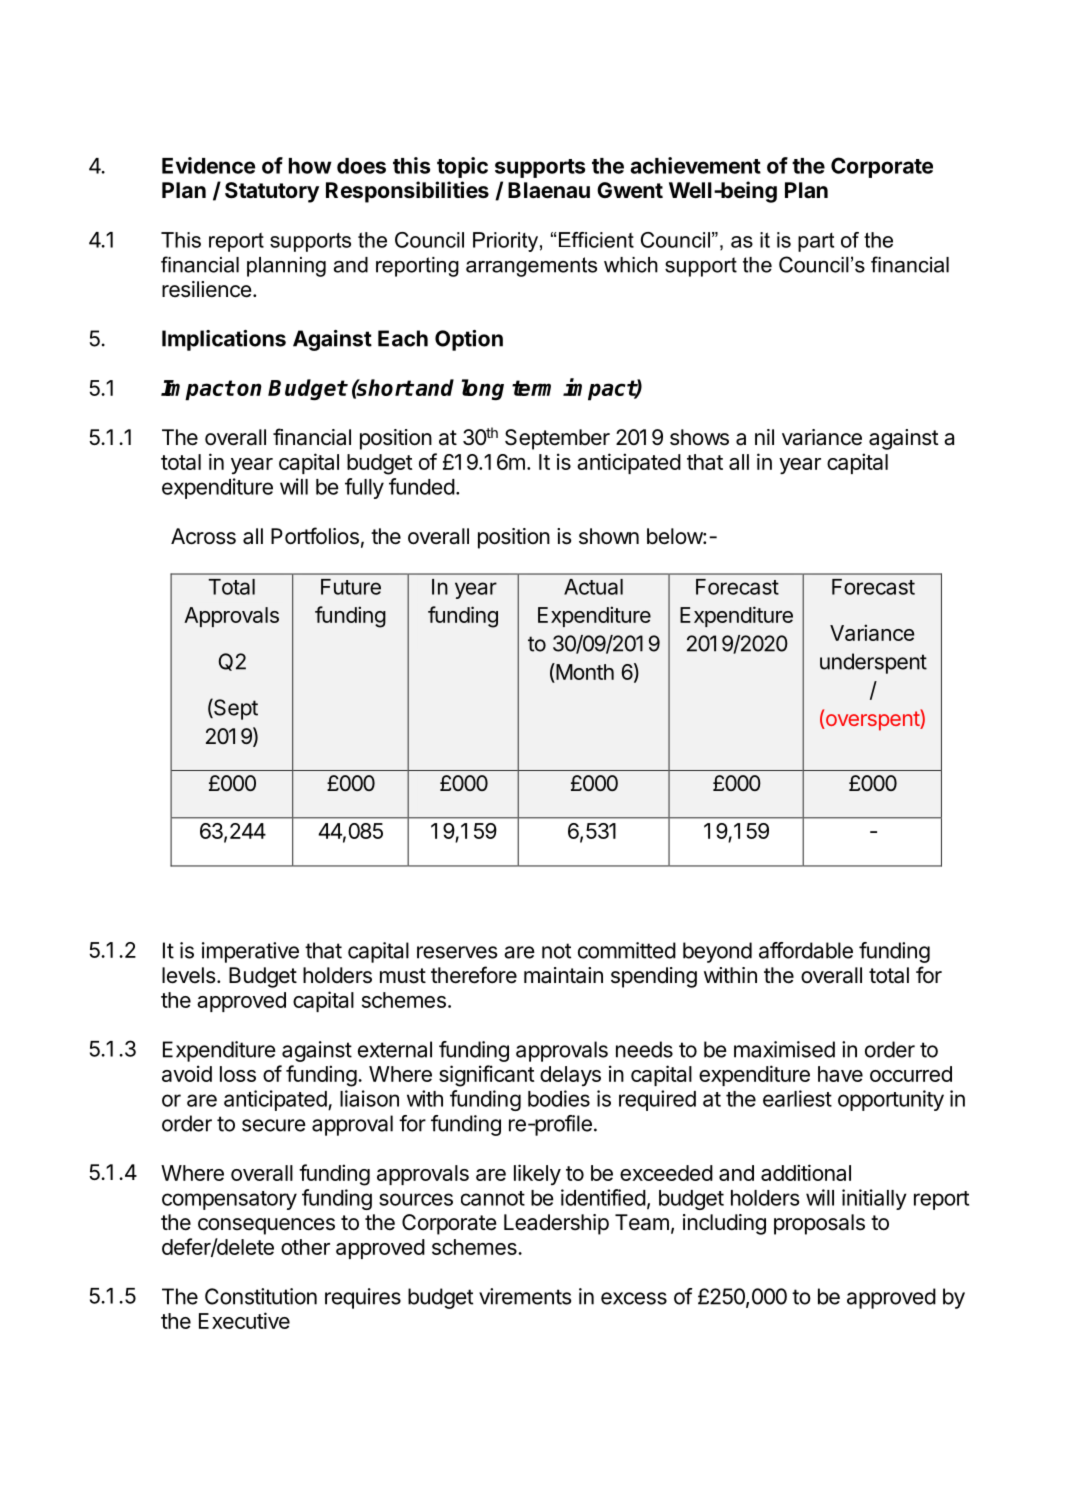 The width and height of the page is (1066, 1507). What do you see at coordinates (764, 437) in the page?
I see `nil` at bounding box center [764, 437].
